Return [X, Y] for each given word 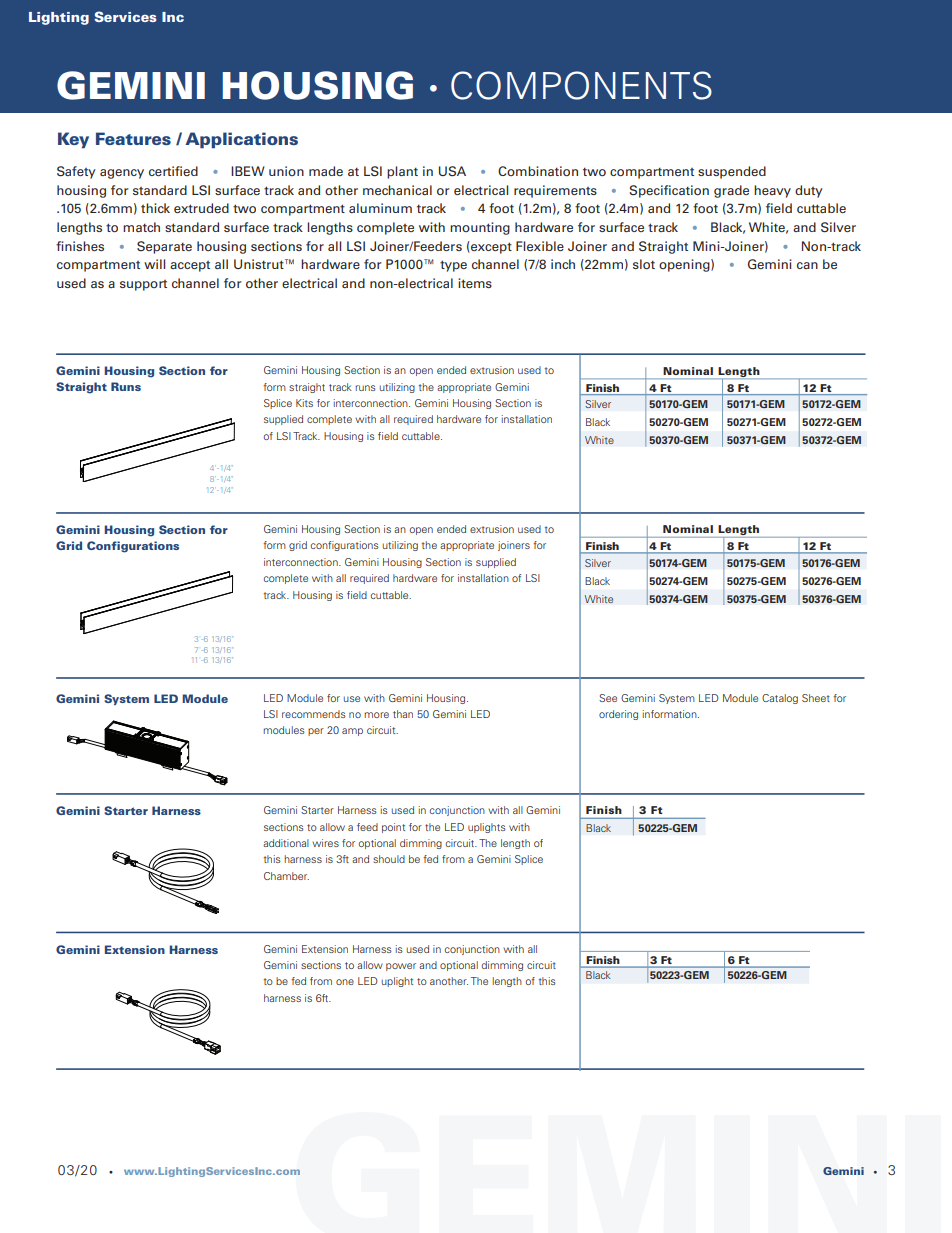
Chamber [286, 876]
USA [452, 171]
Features [133, 138]
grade [731, 191]
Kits [304, 403]
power [401, 967]
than [403, 714]
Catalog [780, 699]
